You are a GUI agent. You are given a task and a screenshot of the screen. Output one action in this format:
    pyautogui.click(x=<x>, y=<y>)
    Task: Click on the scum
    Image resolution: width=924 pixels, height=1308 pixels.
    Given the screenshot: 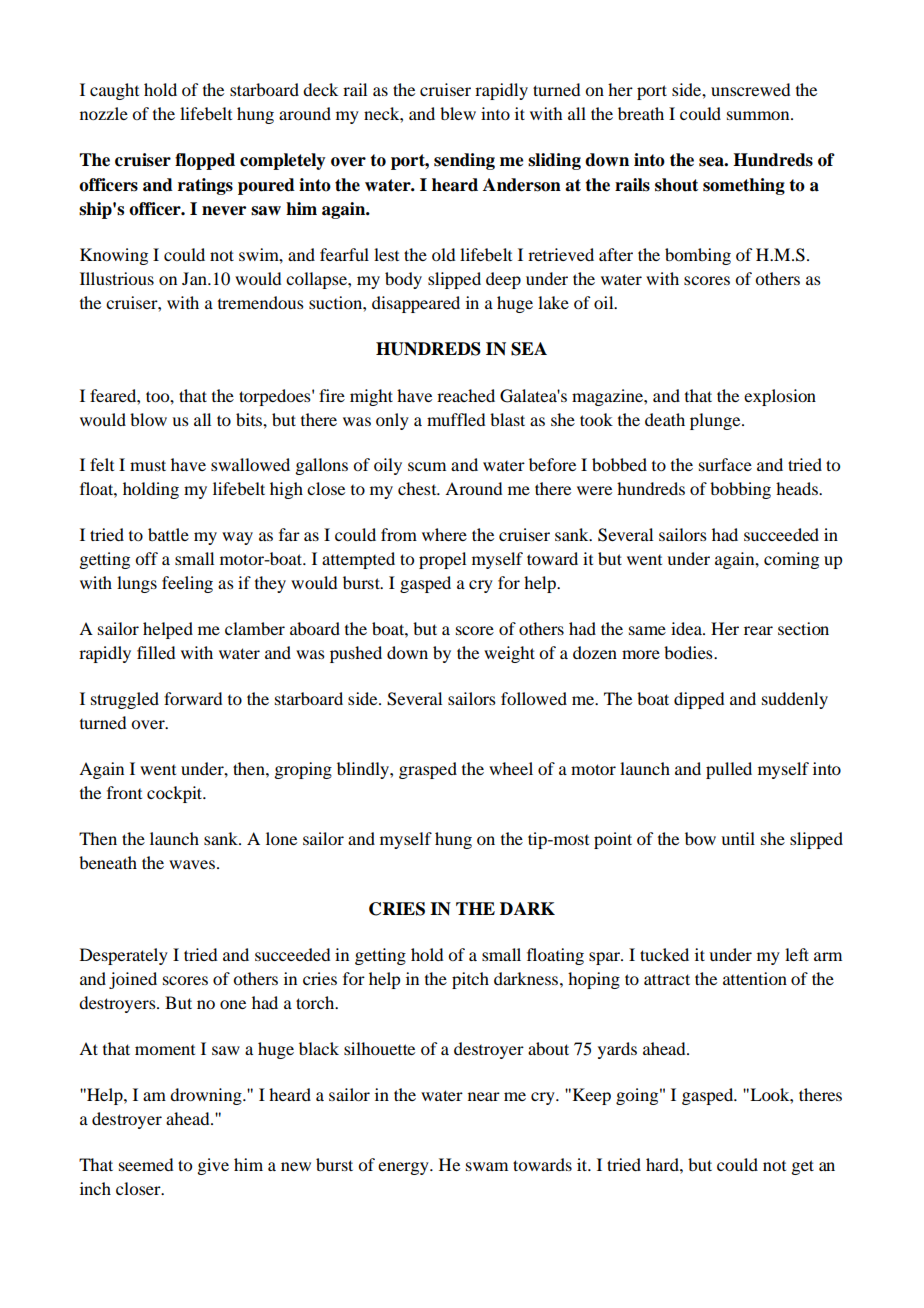 What is the action you would take?
    pyautogui.click(x=427, y=466)
